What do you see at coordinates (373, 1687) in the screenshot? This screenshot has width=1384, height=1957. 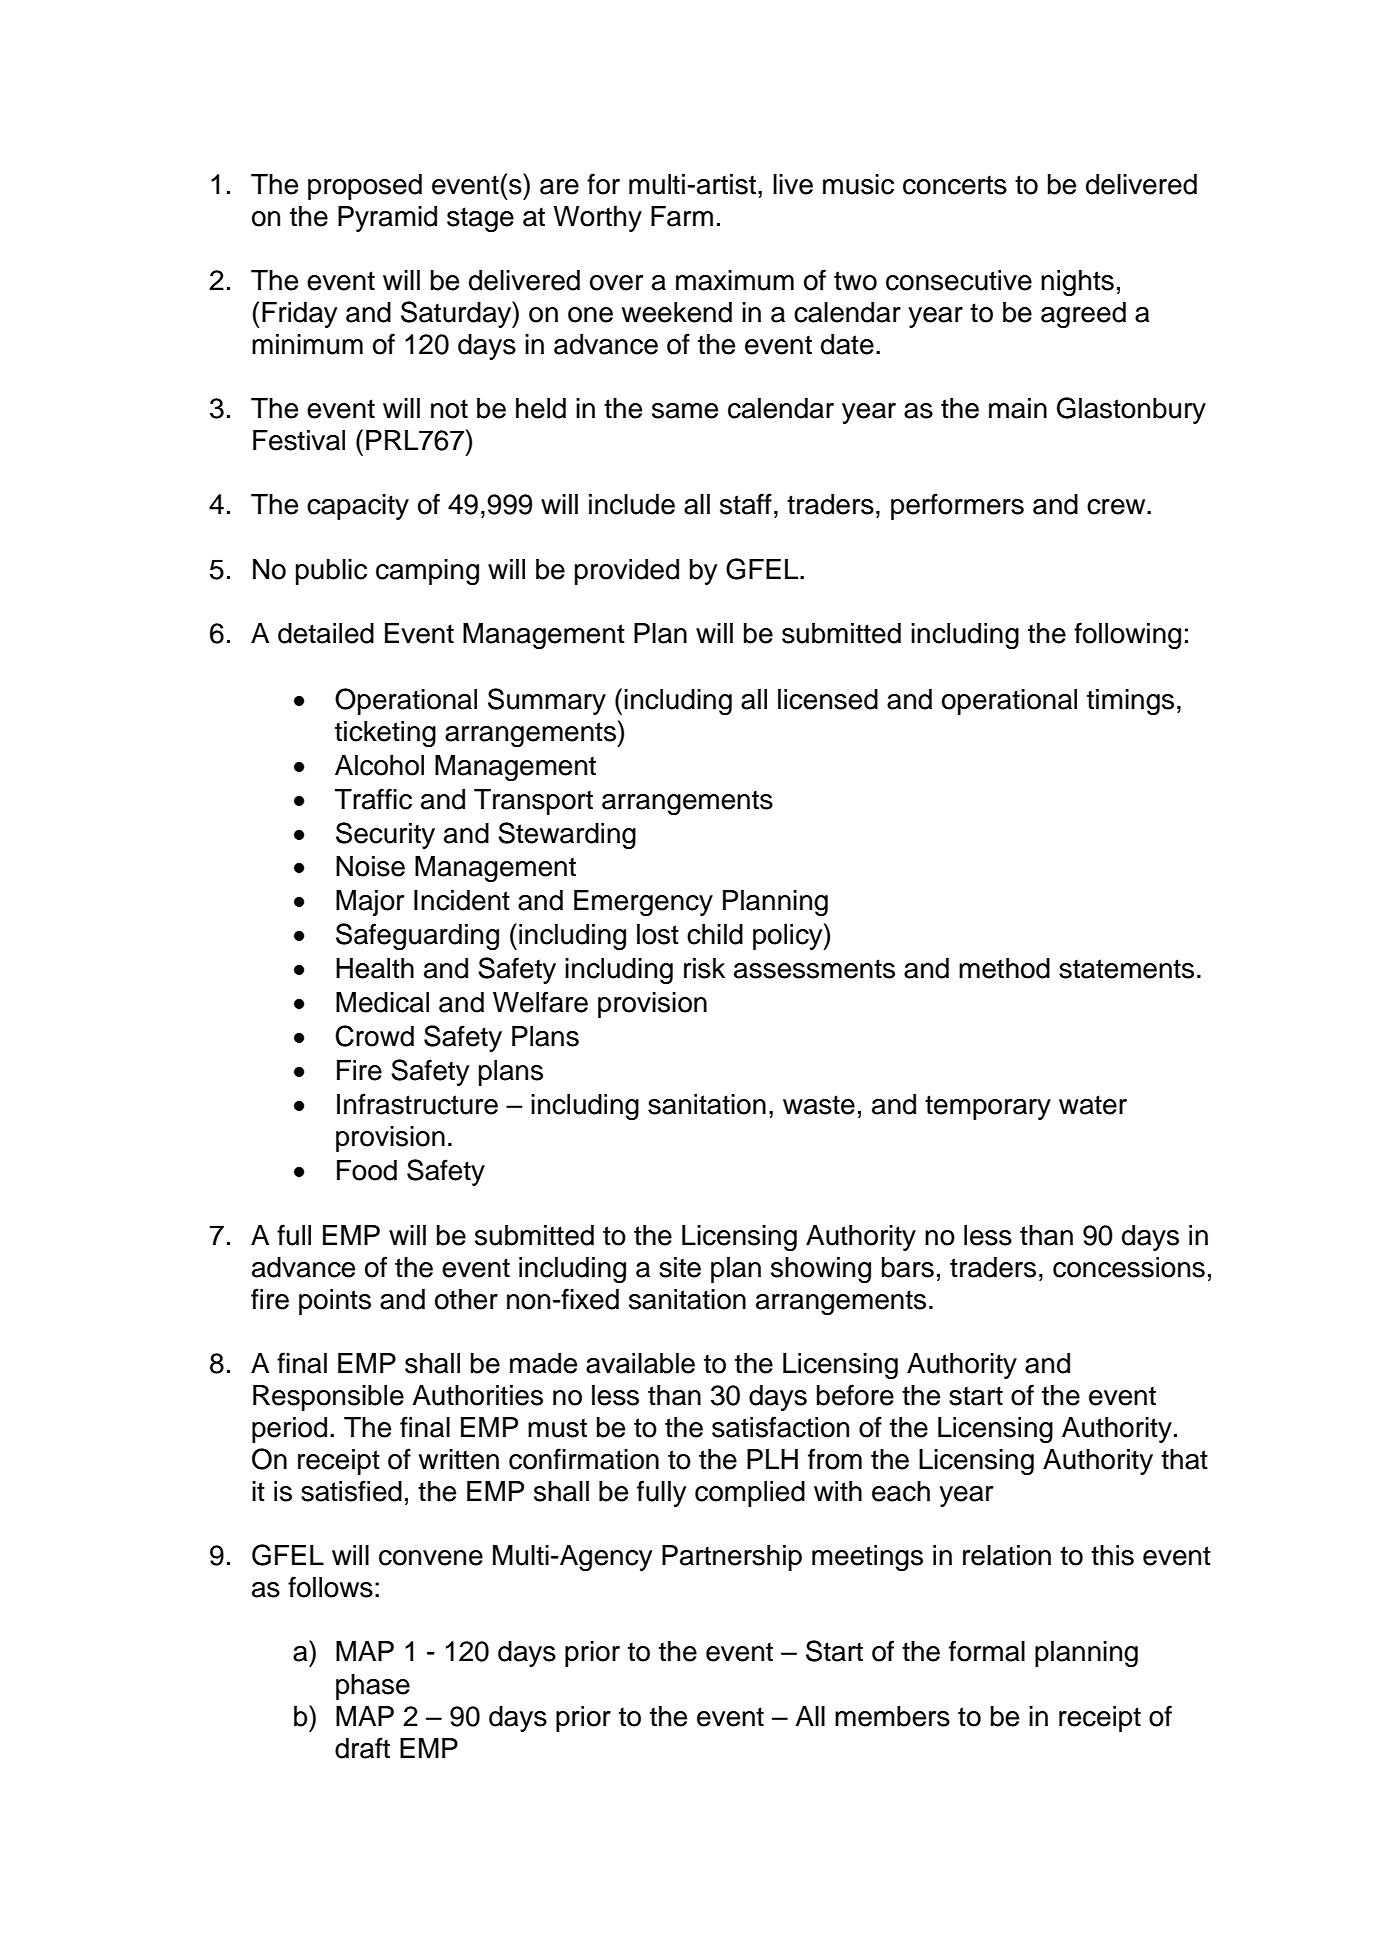 I see `phase` at bounding box center [373, 1687].
